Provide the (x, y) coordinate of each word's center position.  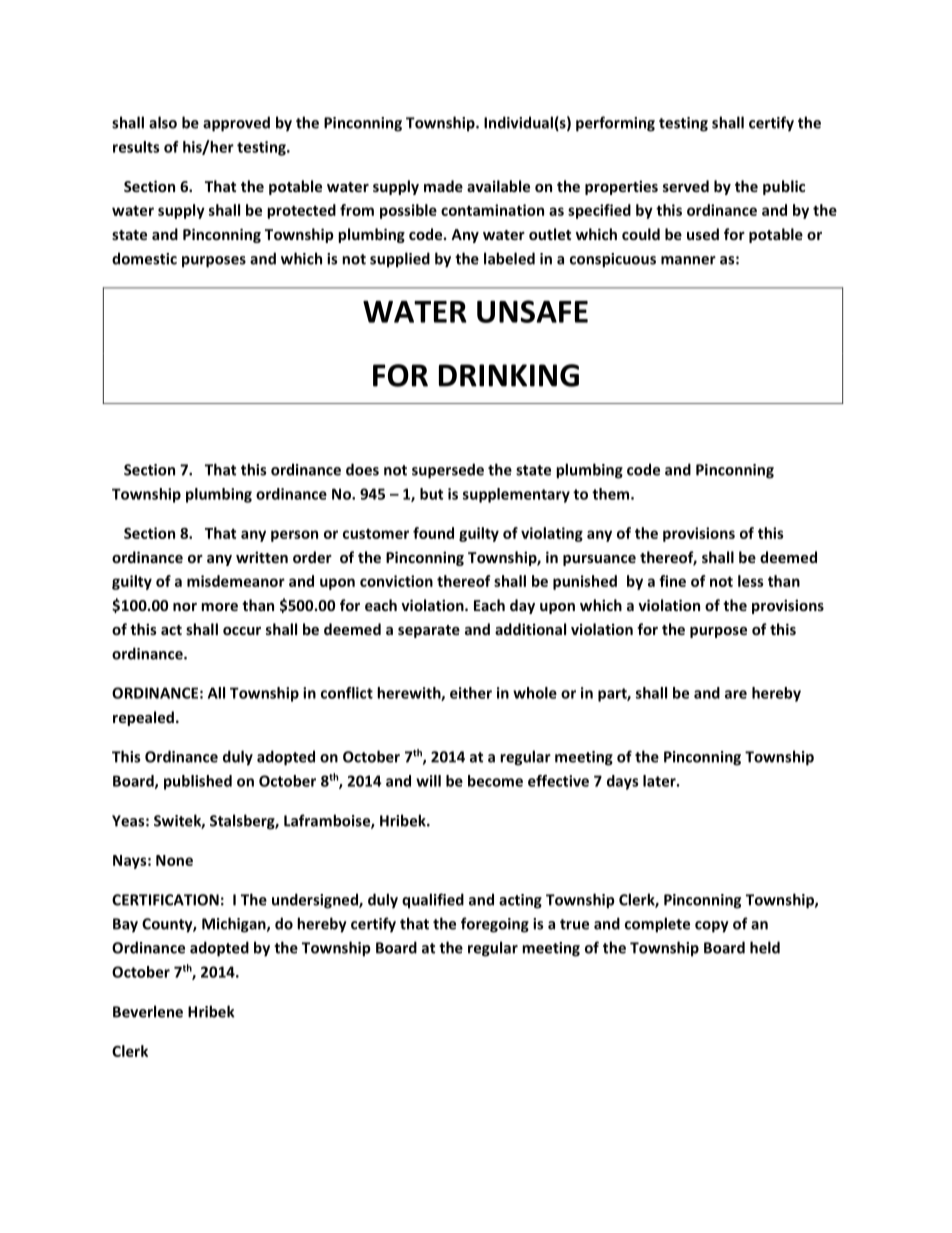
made (443, 186)
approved (236, 124)
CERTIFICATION (165, 900)
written (262, 557)
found (433, 533)
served (686, 186)
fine (672, 581)
